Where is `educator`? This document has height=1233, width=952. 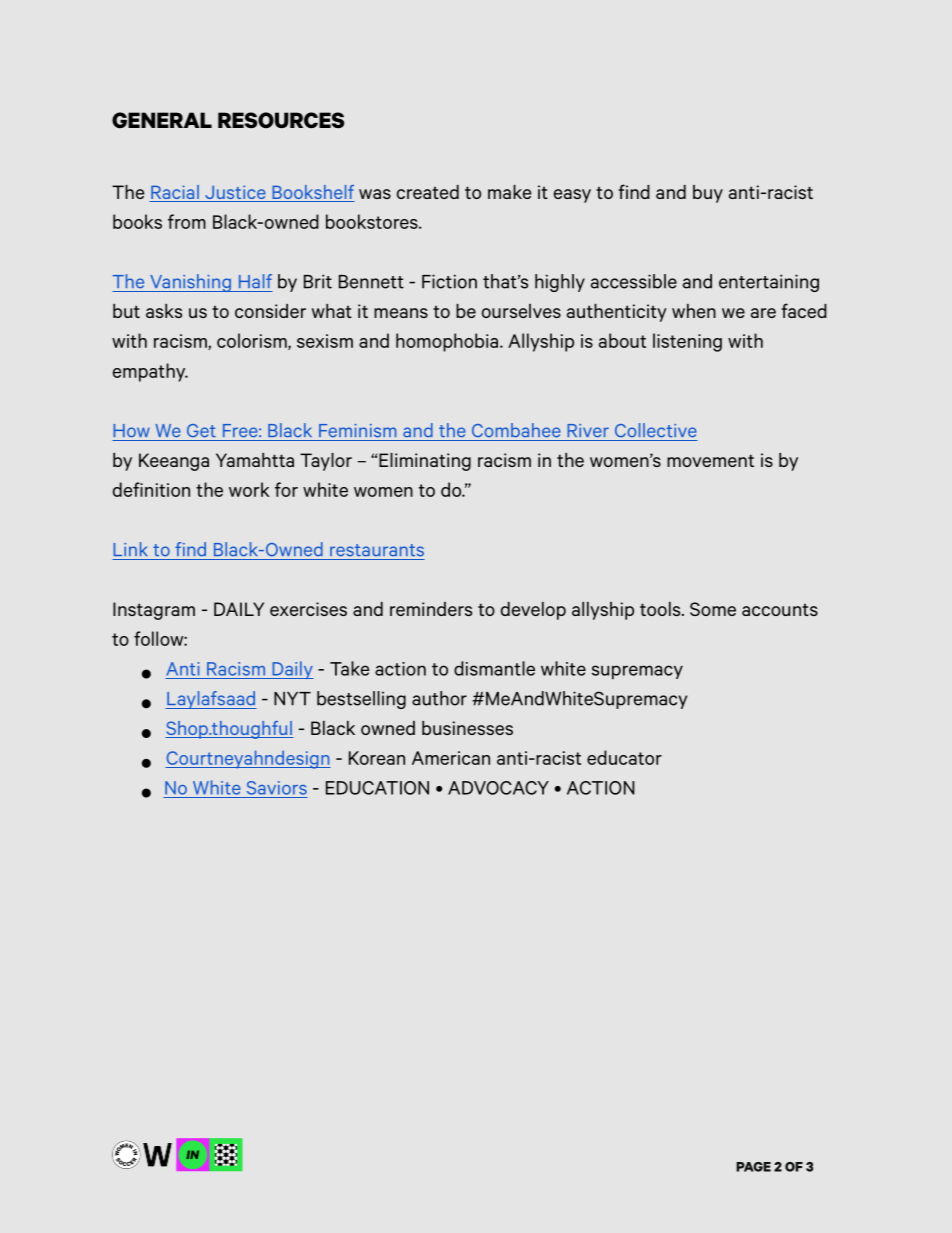
educator is located at coordinates (624, 757).
